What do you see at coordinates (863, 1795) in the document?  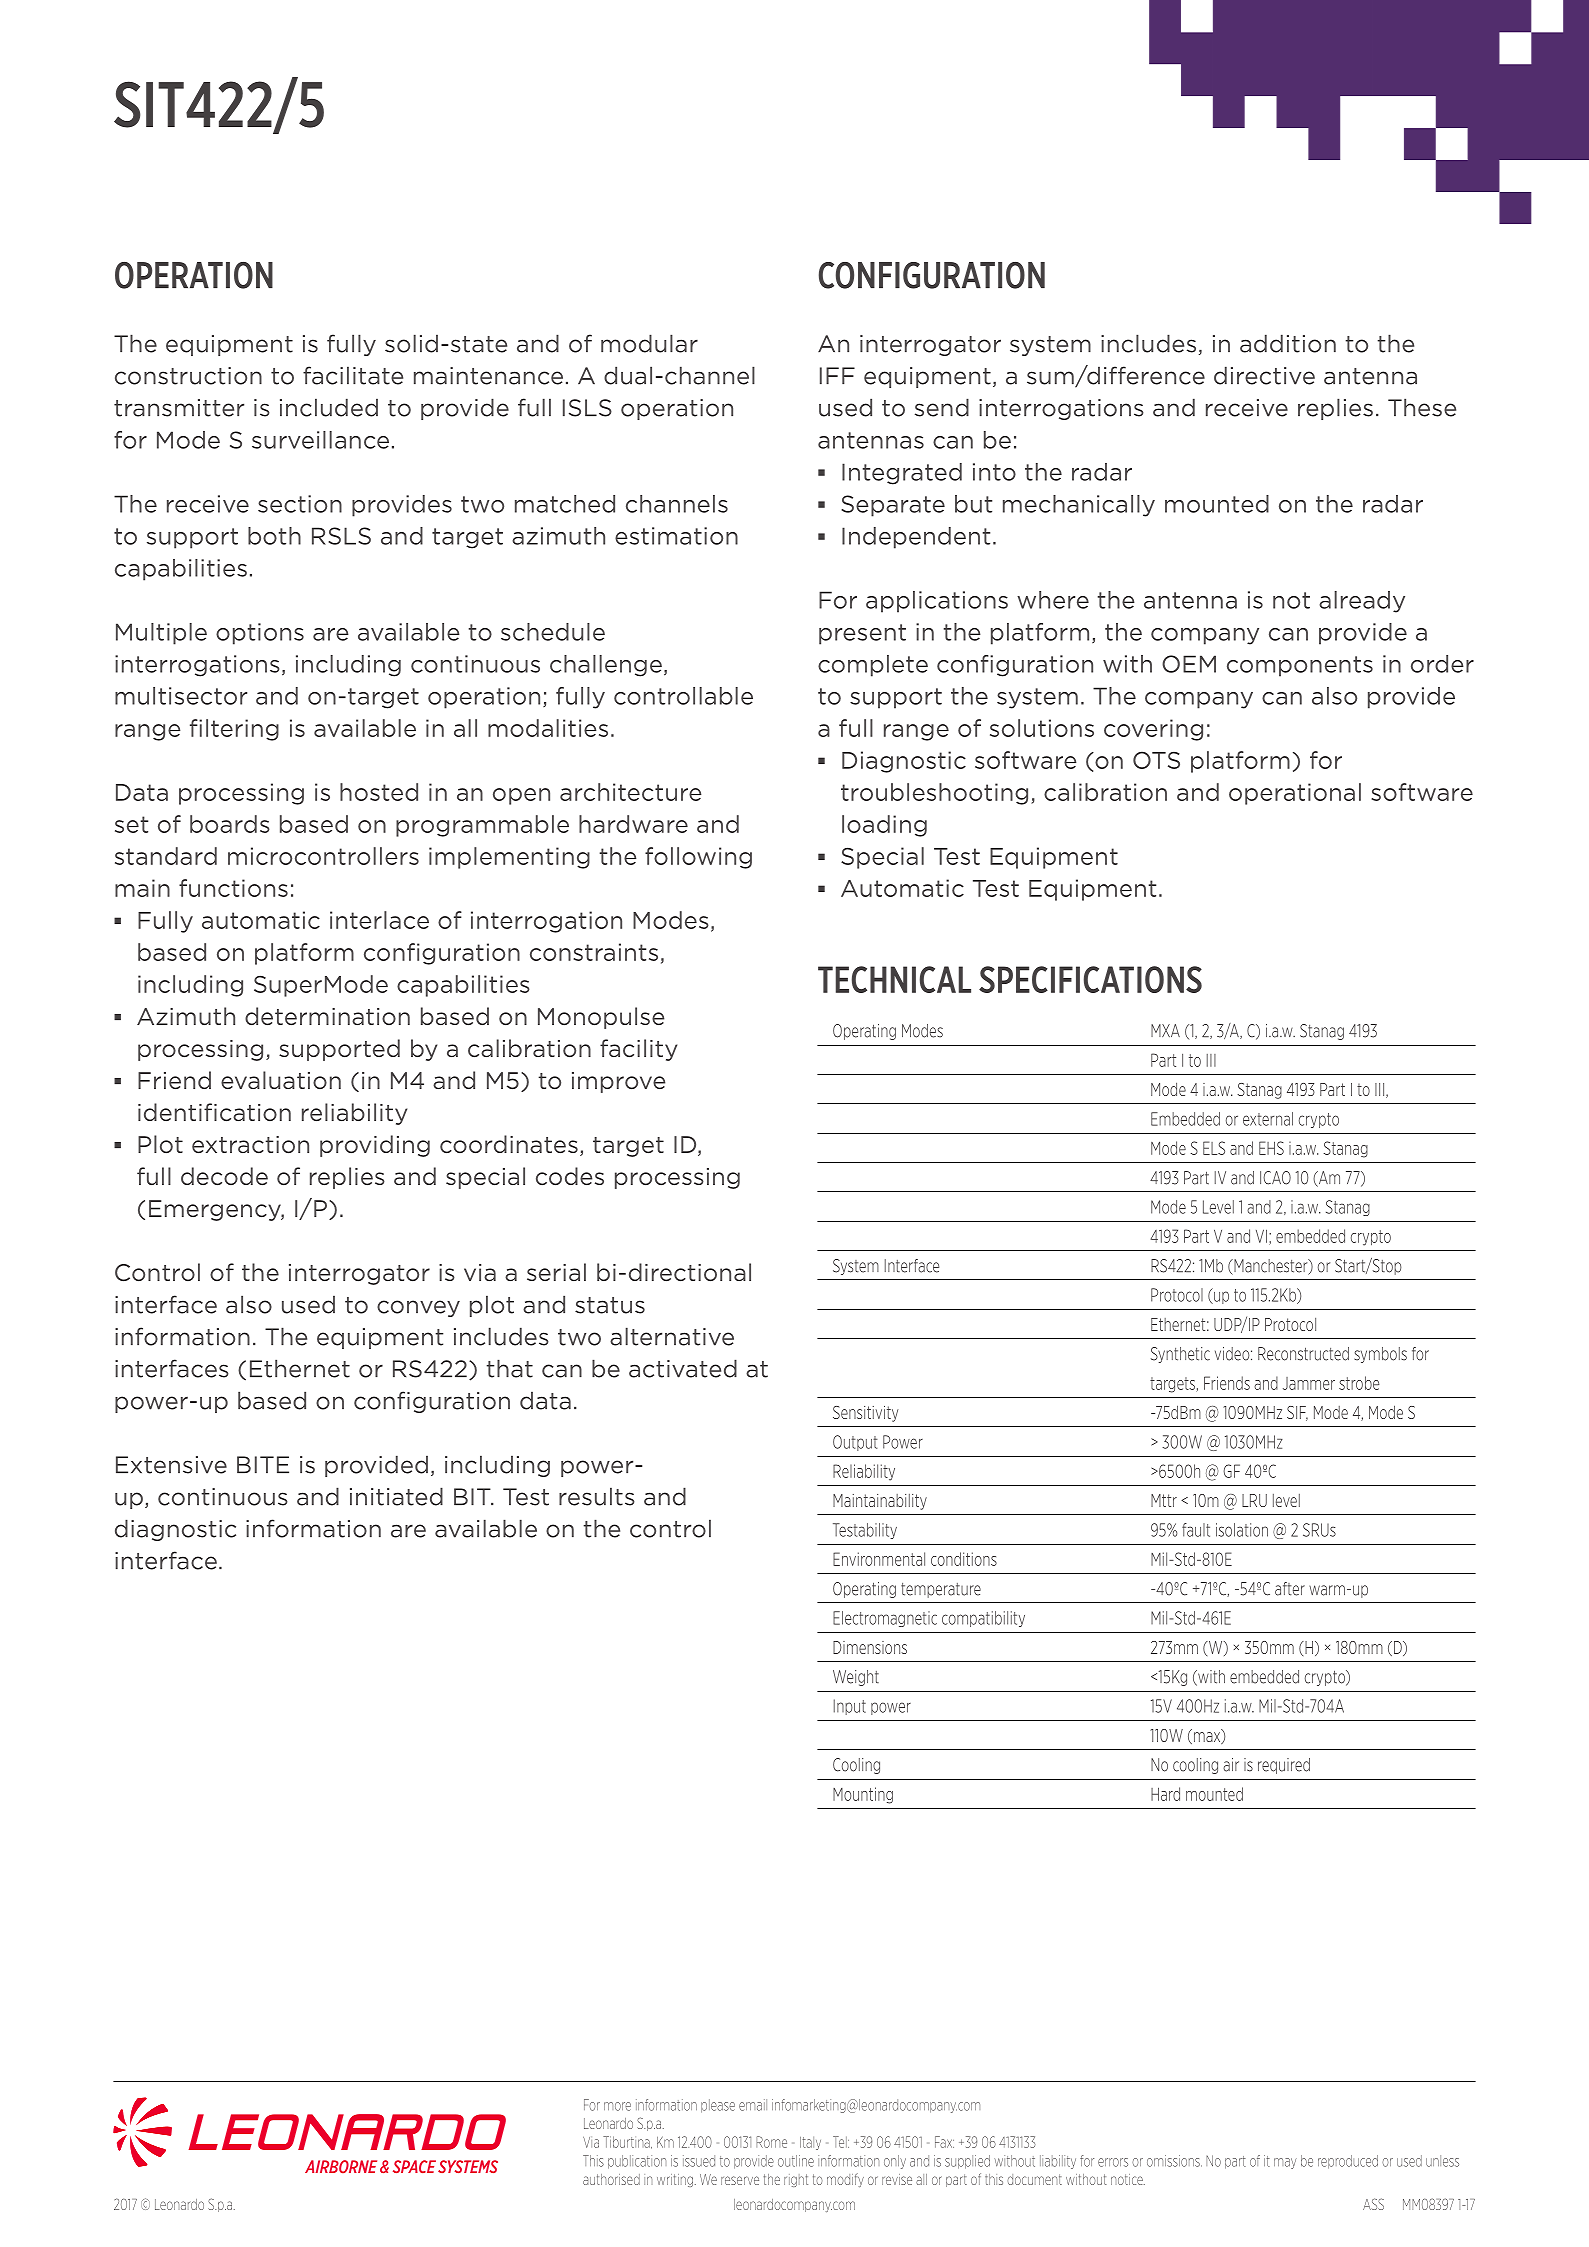 I see `Mounting` at bounding box center [863, 1795].
